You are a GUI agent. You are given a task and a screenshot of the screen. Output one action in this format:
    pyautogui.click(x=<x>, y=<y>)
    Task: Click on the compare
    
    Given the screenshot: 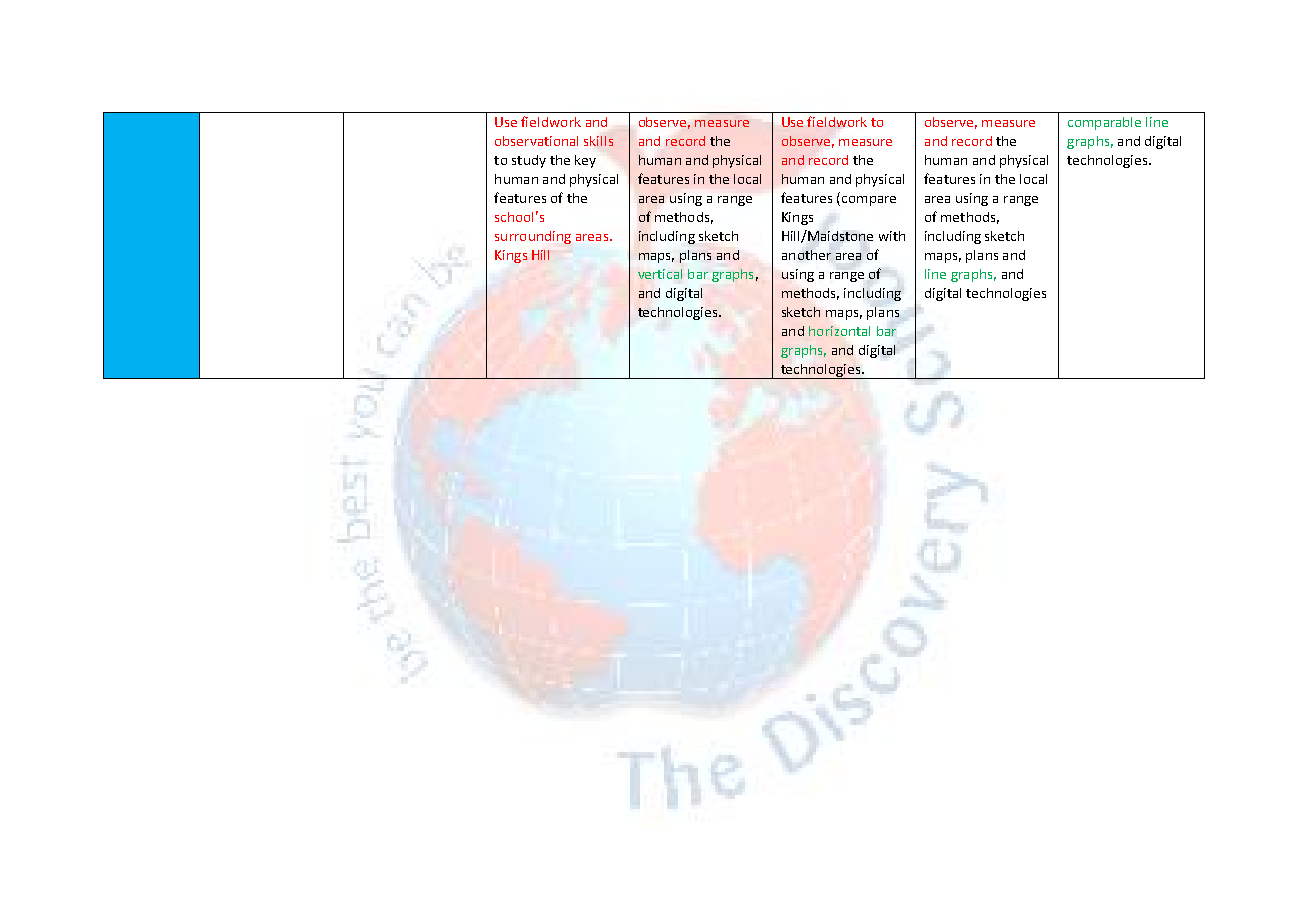 What is the action you would take?
    pyautogui.click(x=869, y=201)
